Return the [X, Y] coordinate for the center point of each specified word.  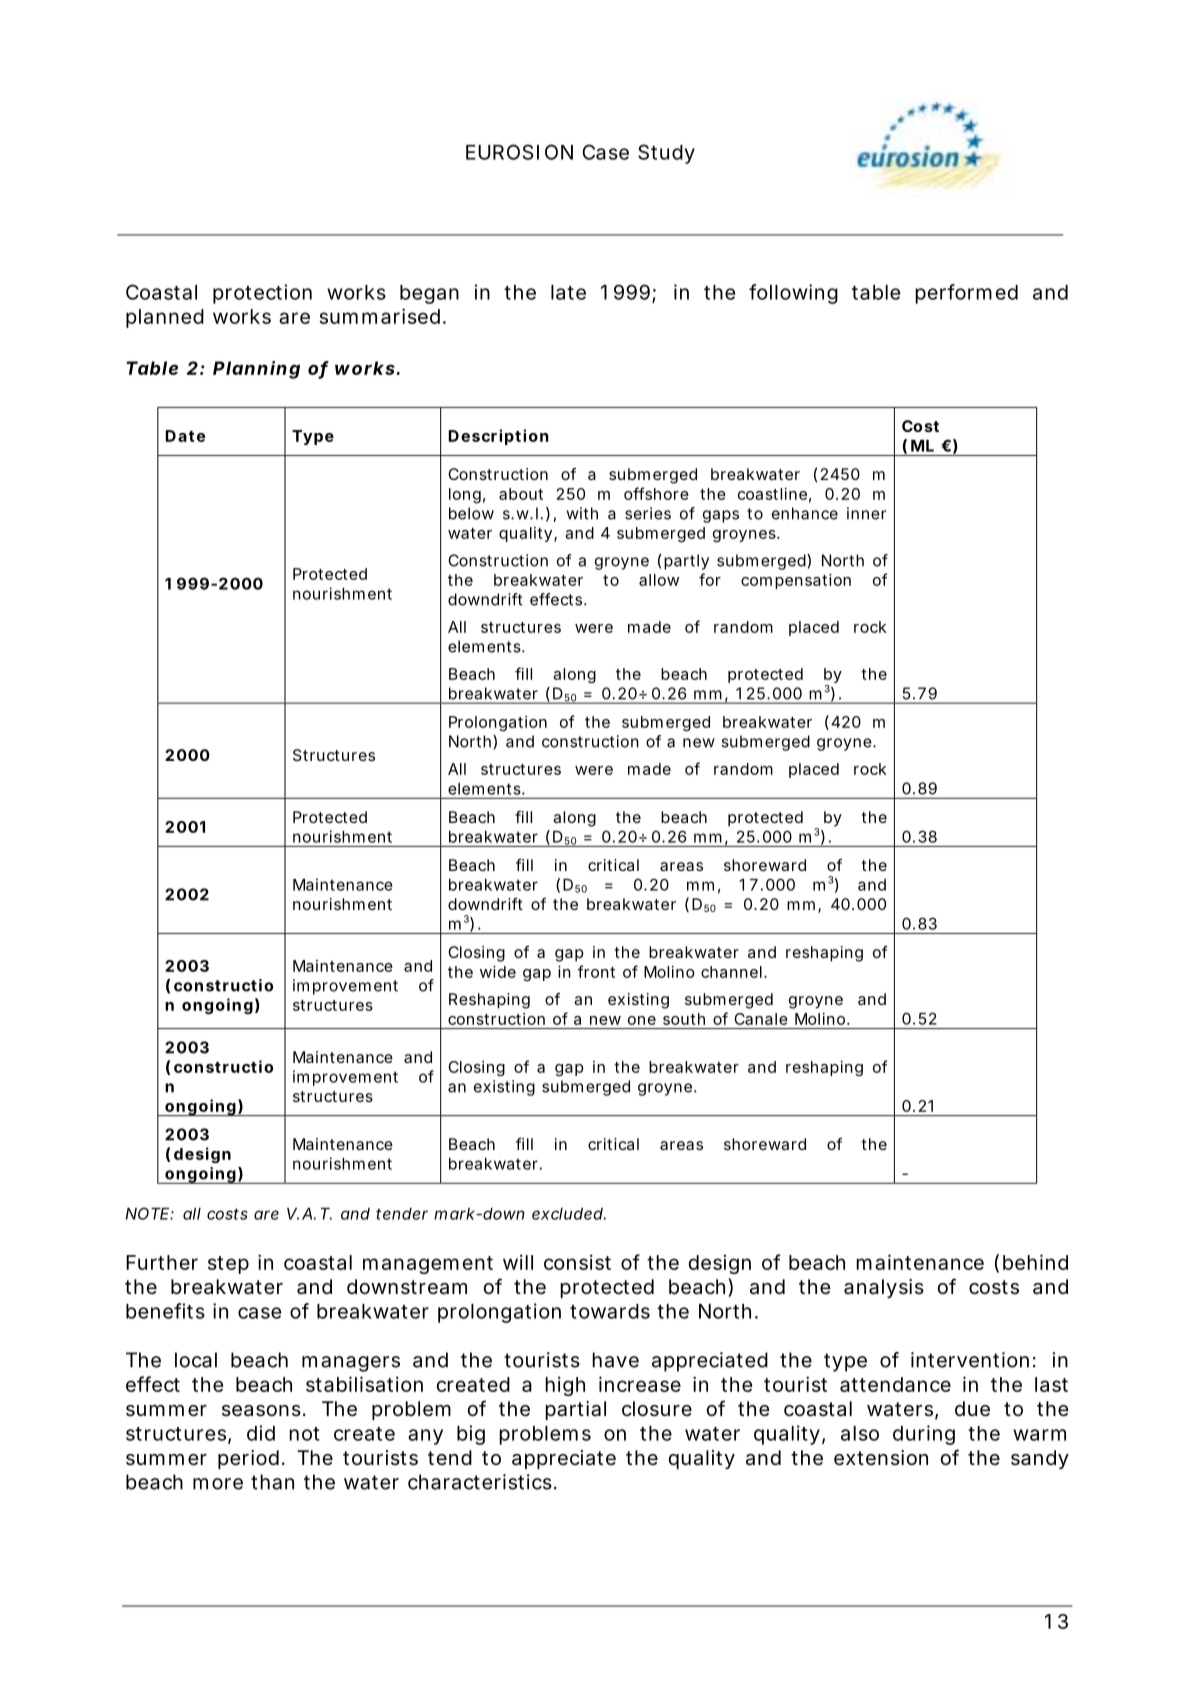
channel [731, 972]
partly [686, 562]
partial [575, 1410]
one [642, 1020]
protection [262, 294]
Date [185, 436]
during [924, 1435]
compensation [796, 581]
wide [498, 972]
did [261, 1433]
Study [666, 154]
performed [966, 294]
